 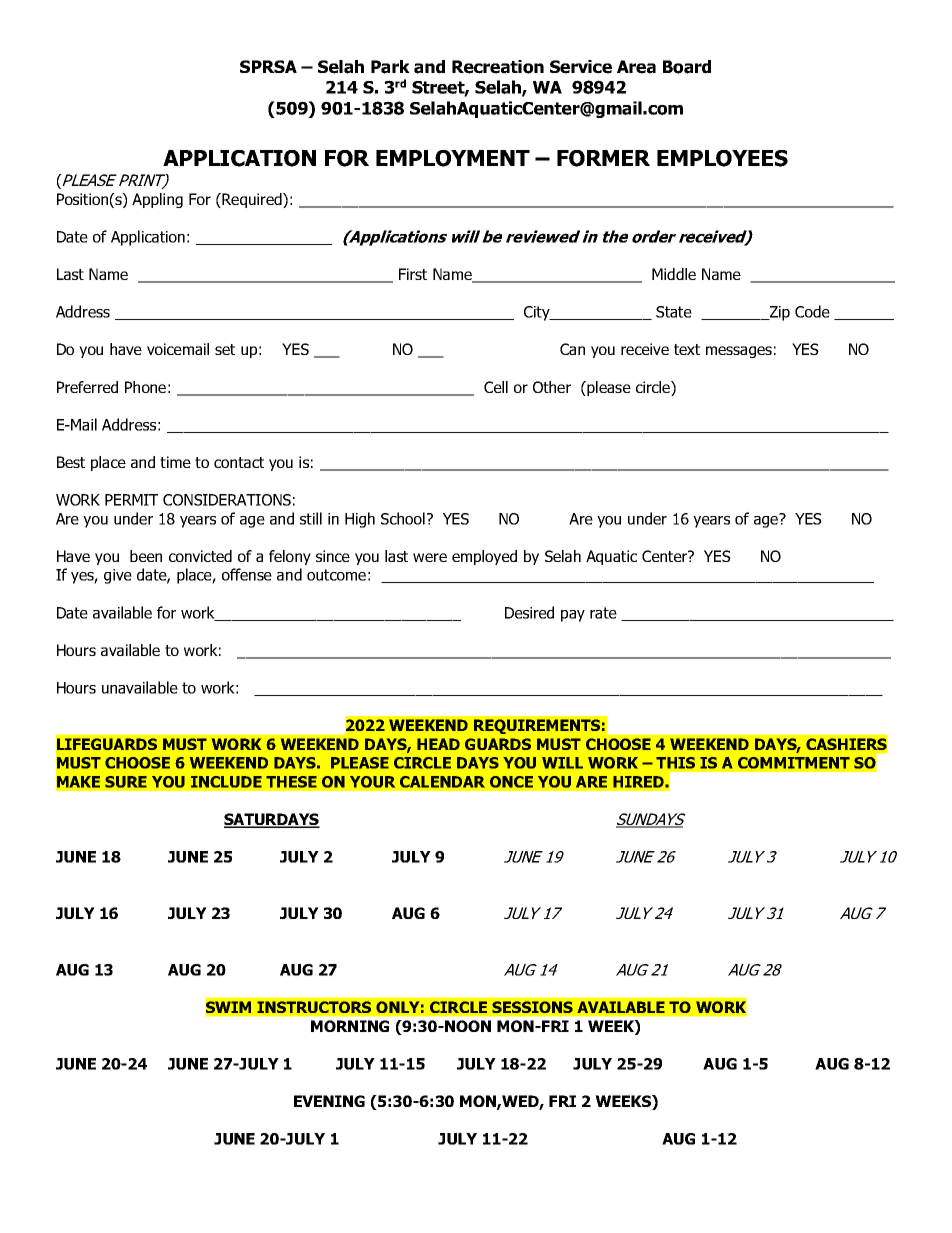 What do you see at coordinates (794, 763) in the image?
I see `COMMITMENT` at bounding box center [794, 763].
